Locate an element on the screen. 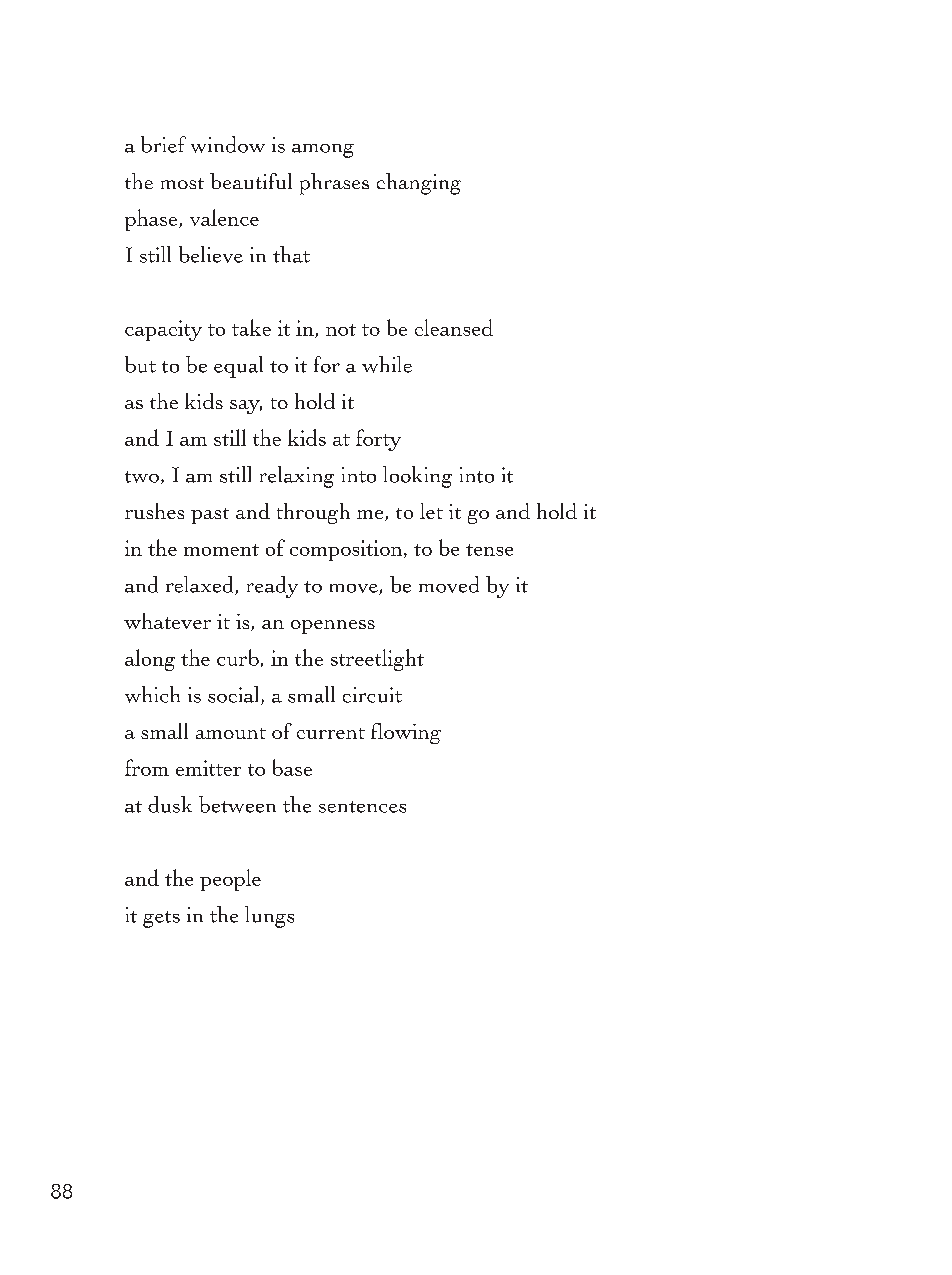 The image size is (952, 1275). lungs is located at coordinates (269, 917).
